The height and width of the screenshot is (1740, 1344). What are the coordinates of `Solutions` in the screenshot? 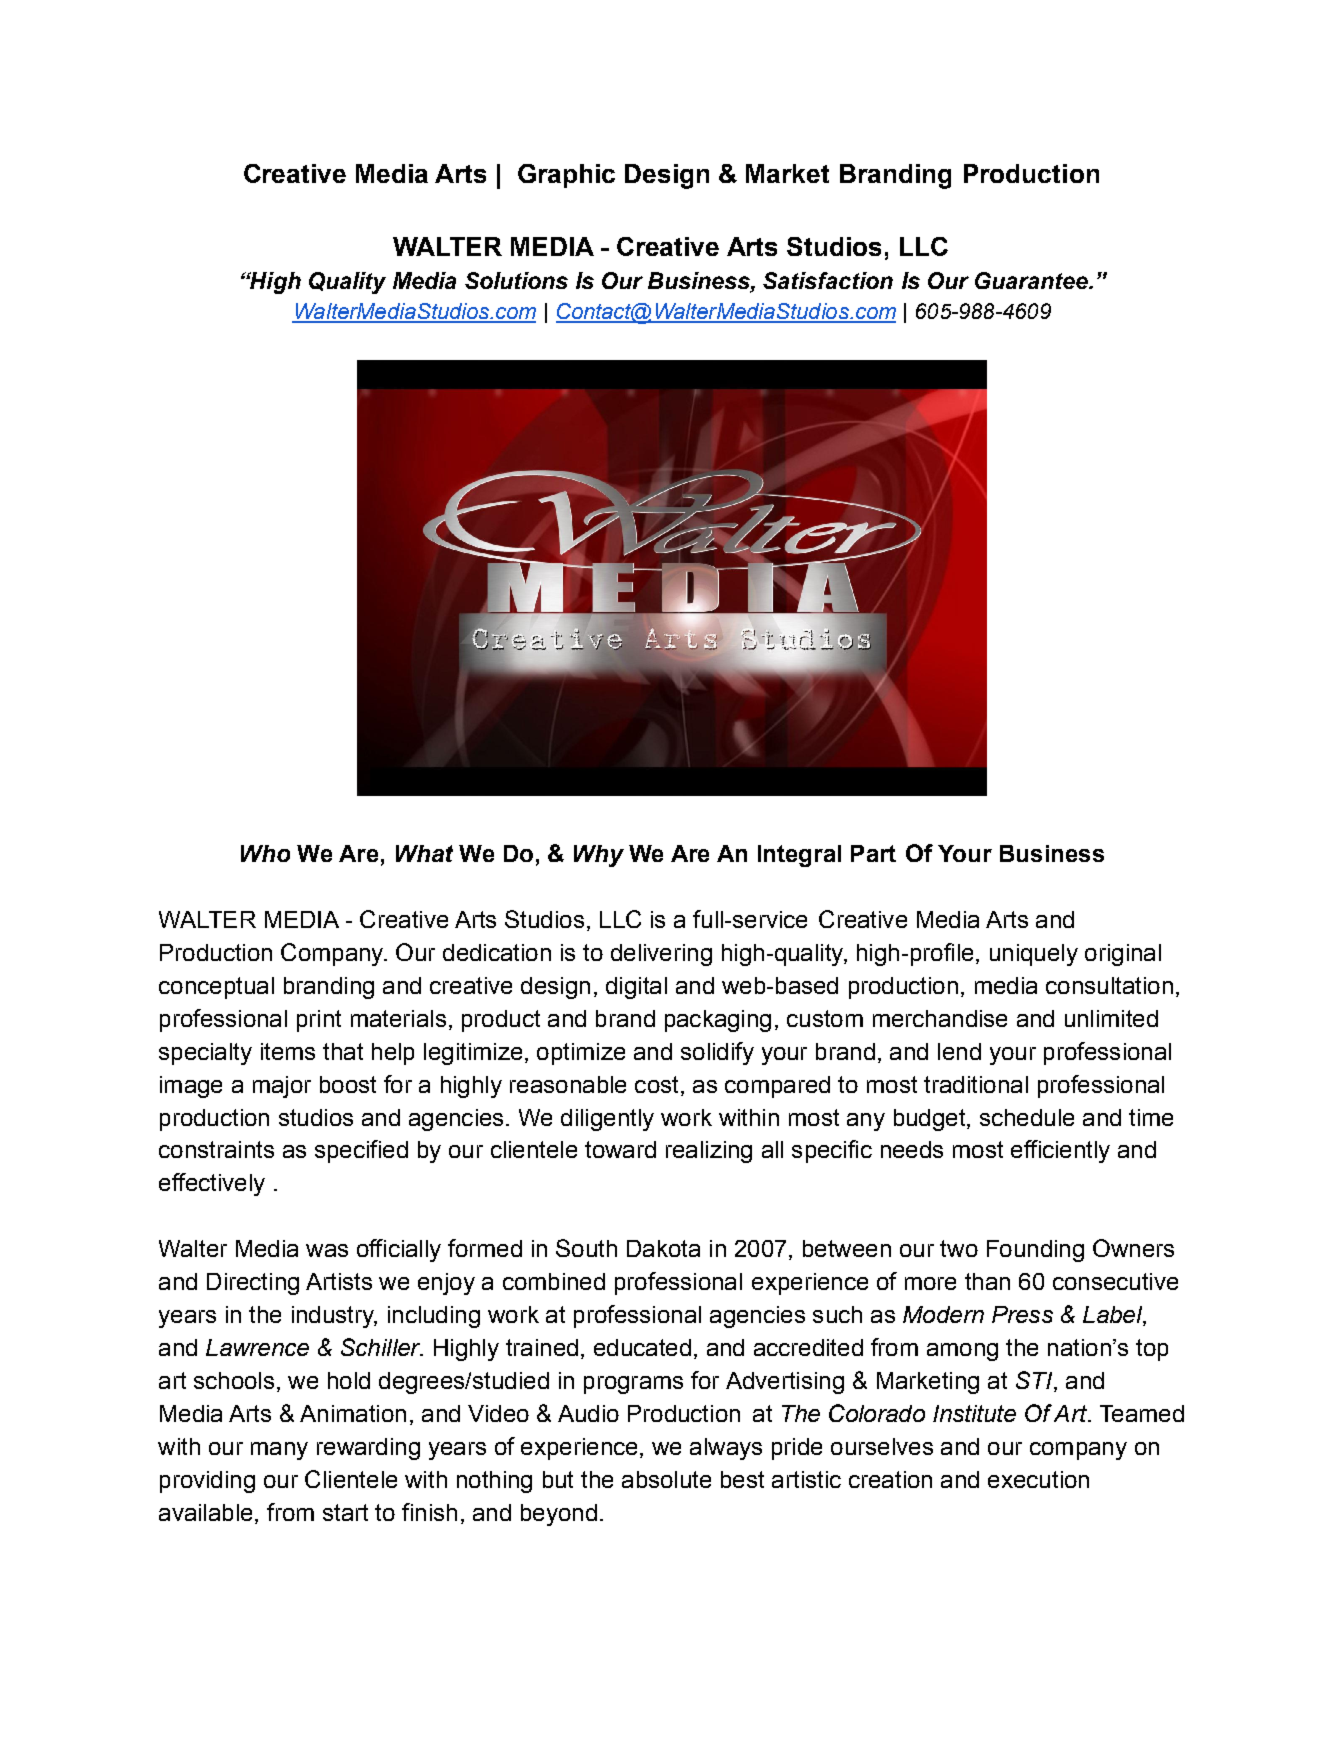 It's located at (516, 280).
